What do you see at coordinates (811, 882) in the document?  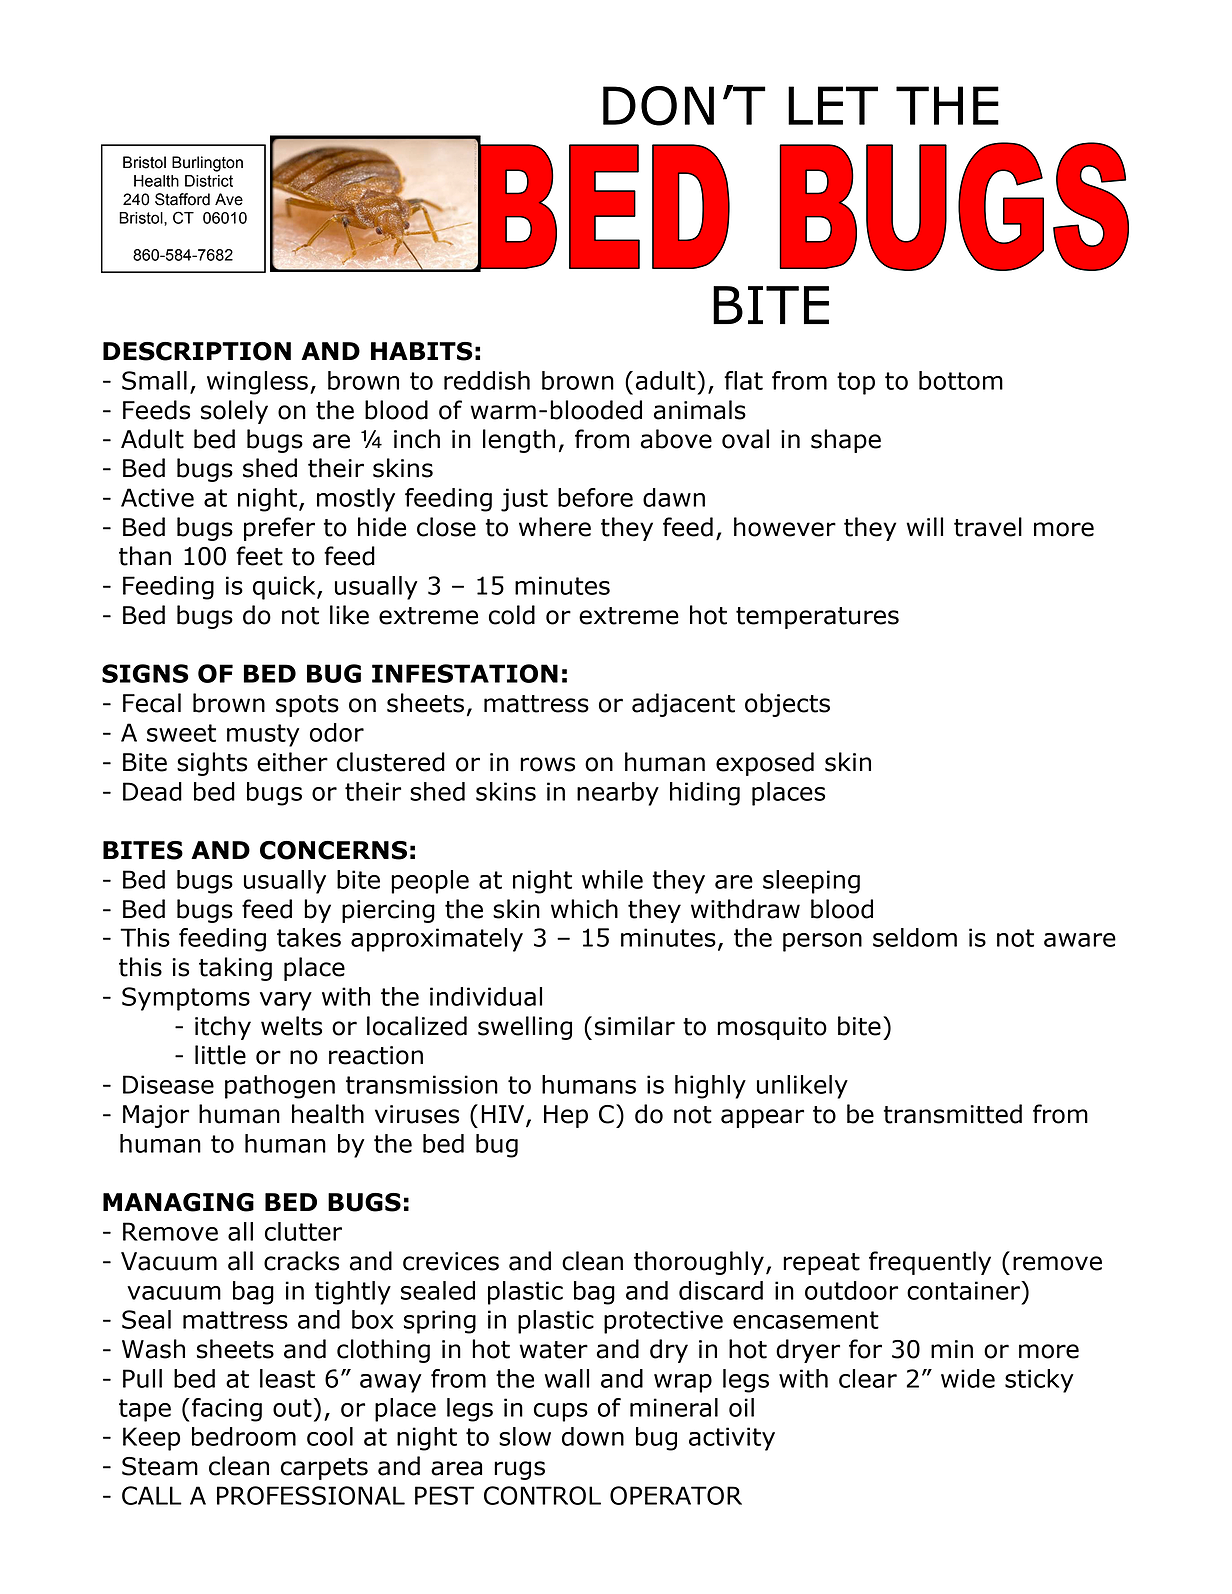 I see `sleeping` at bounding box center [811, 882].
